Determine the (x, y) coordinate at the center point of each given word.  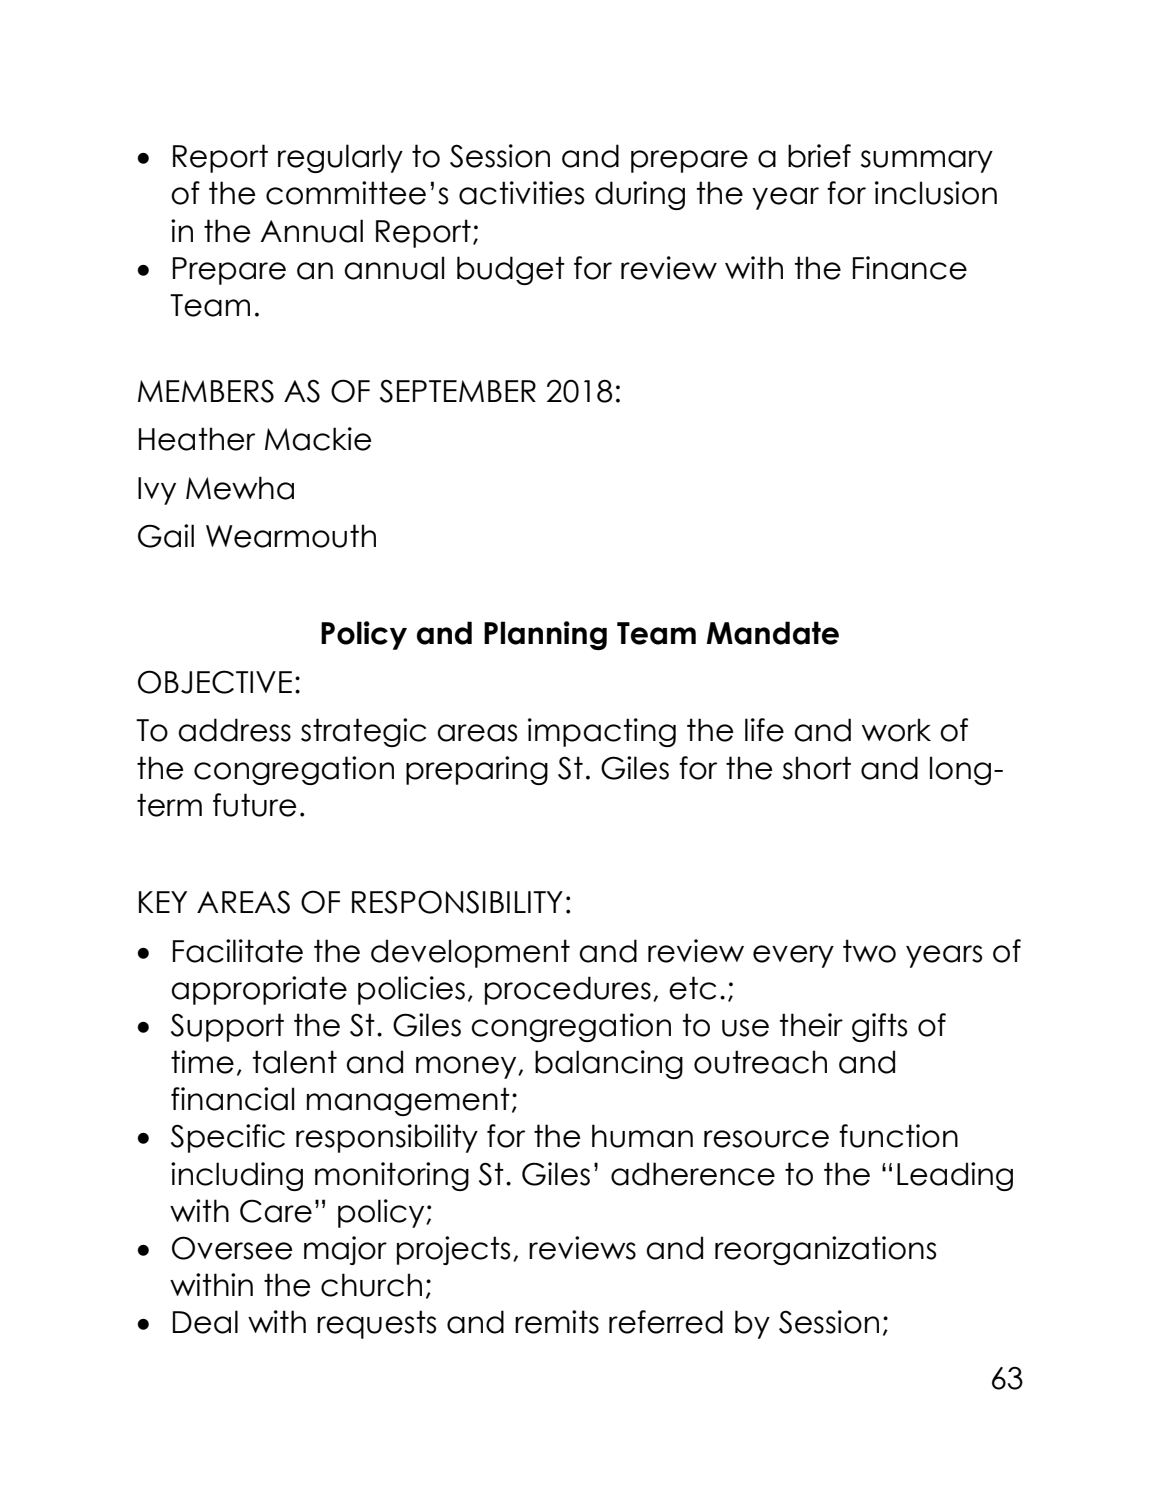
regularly (340, 158)
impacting (602, 732)
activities (521, 193)
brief (819, 156)
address (234, 730)
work (896, 730)
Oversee (232, 1248)
